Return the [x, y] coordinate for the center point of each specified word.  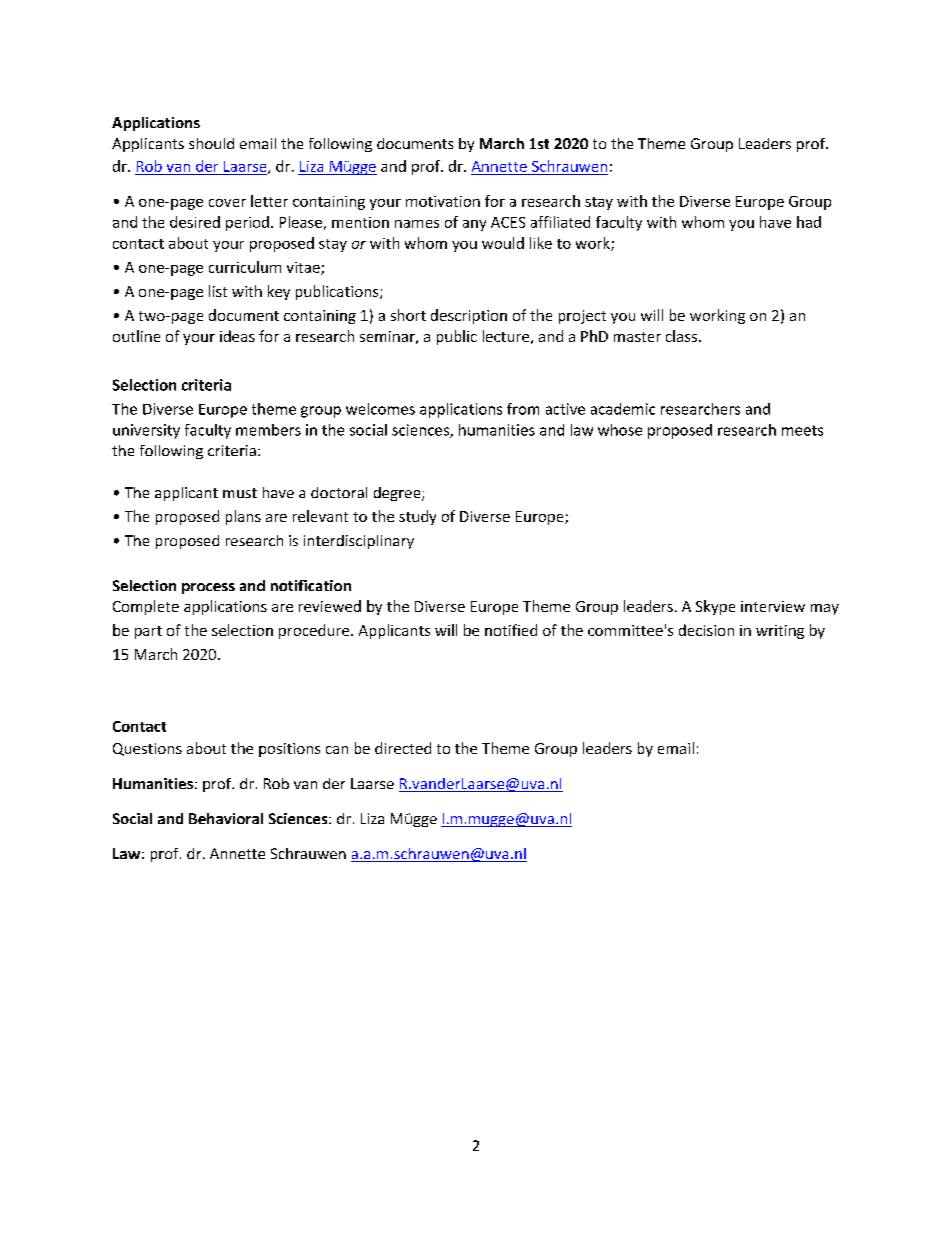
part [148, 632]
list [218, 291]
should [211, 143]
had [809, 222]
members [268, 430]
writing [780, 632]
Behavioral [226, 818]
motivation [443, 201]
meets [802, 430]
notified [511, 630]
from [523, 409]
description [469, 316]
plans [243, 517]
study [417, 517]
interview [773, 606]
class [681, 336]
